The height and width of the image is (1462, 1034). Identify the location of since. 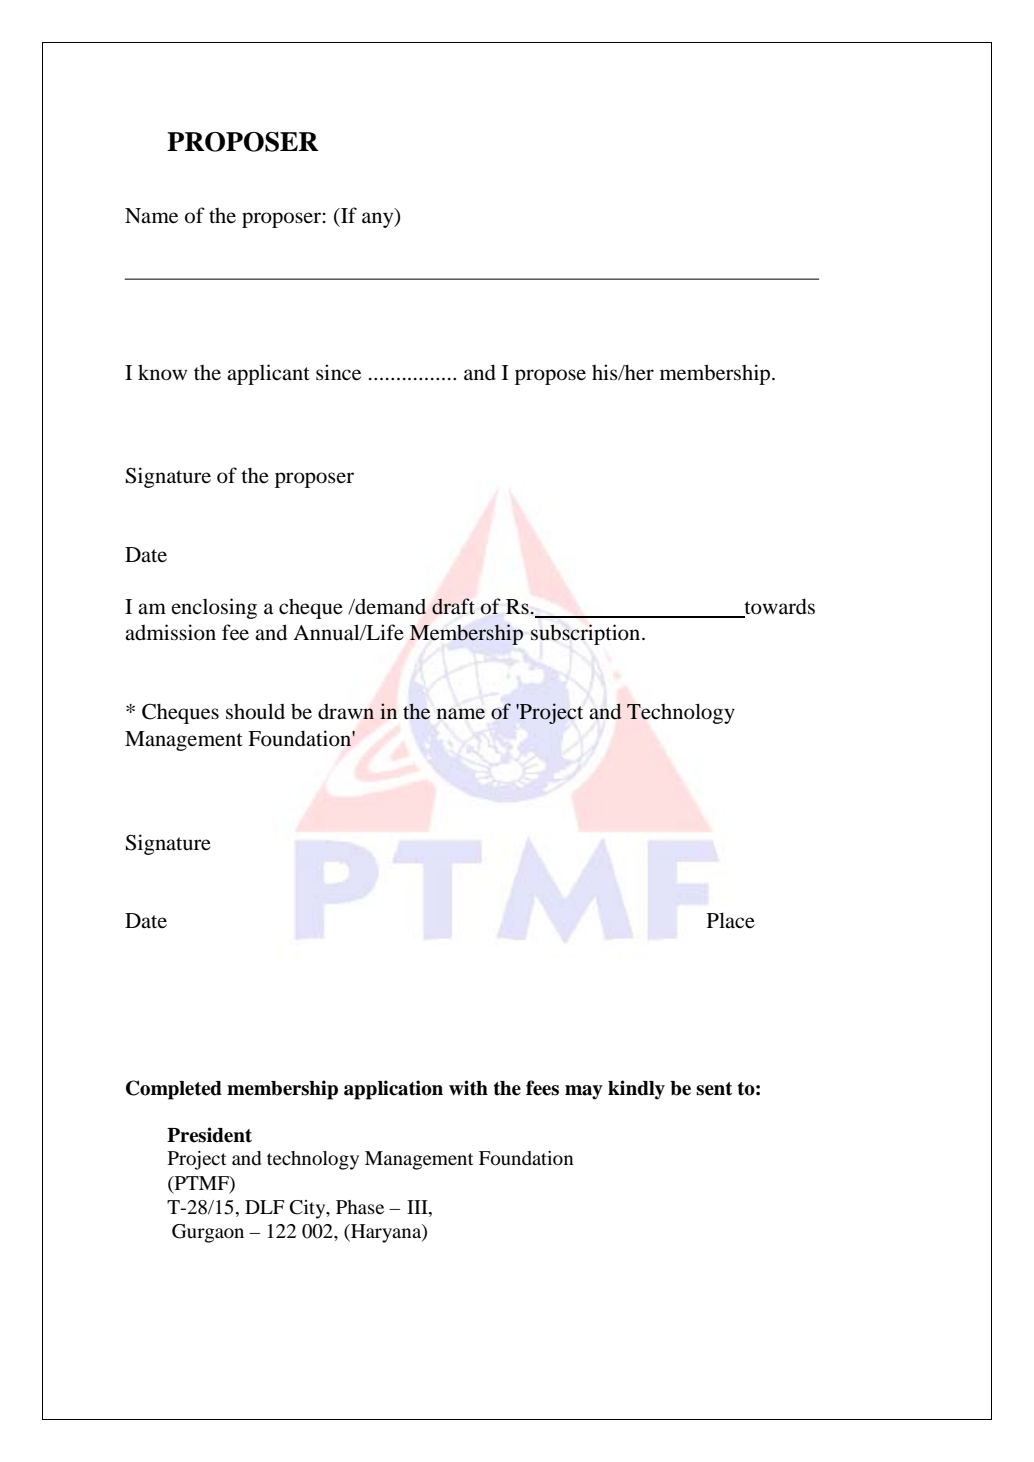
(338, 372).
